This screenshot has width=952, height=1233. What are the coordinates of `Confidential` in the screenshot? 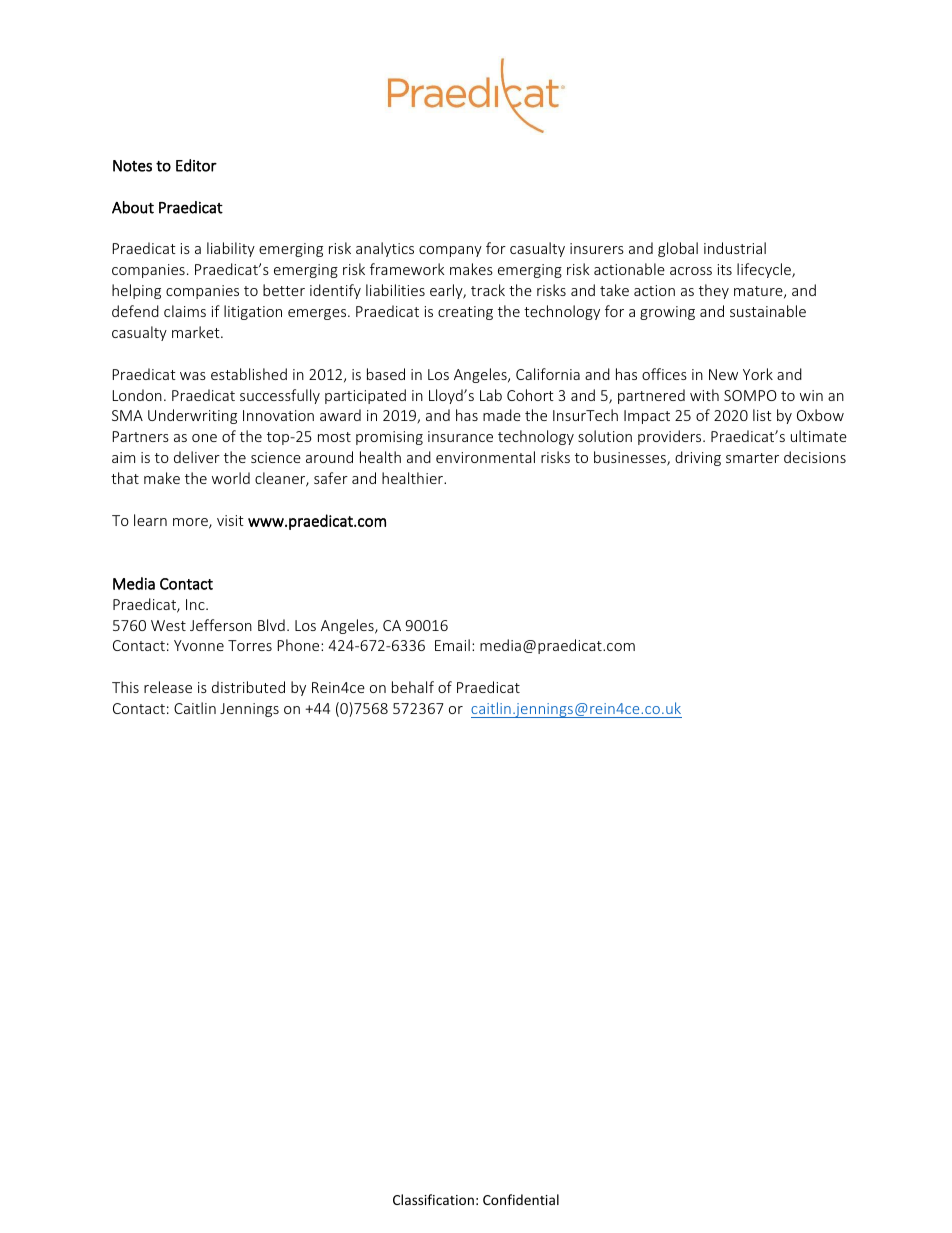 It's located at (521, 1199).
